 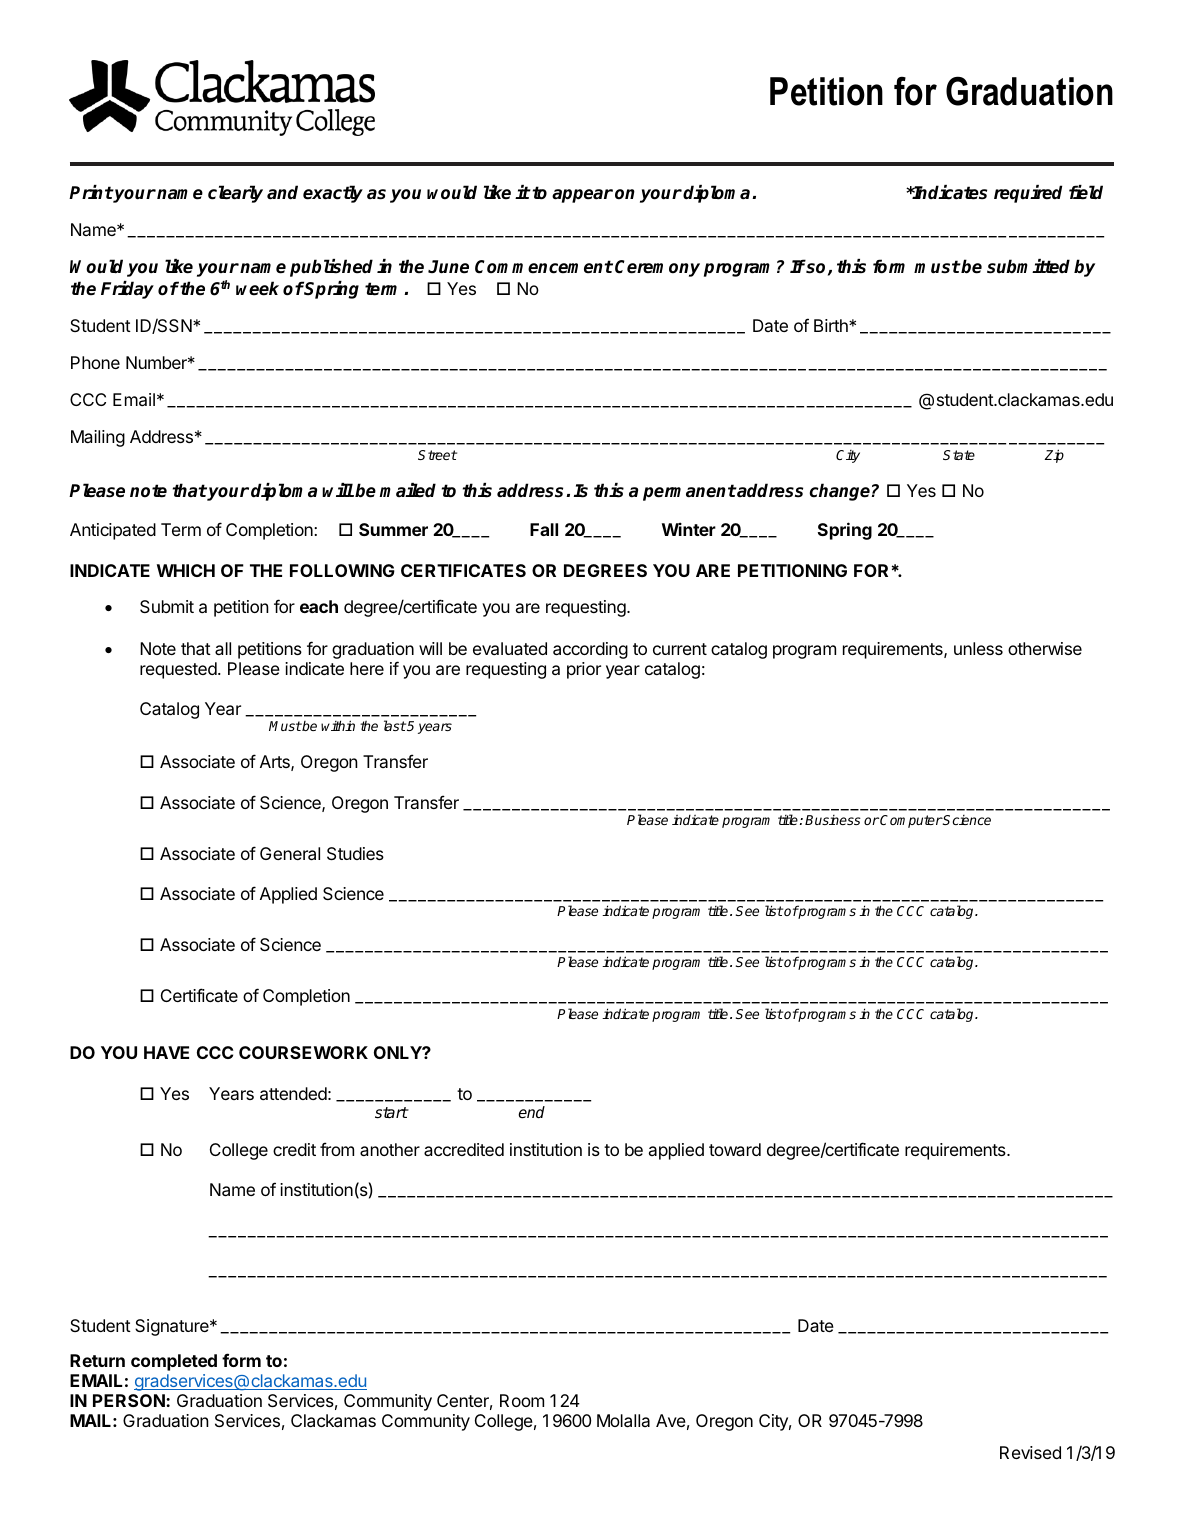 I want to click on according, so click(x=590, y=650).
